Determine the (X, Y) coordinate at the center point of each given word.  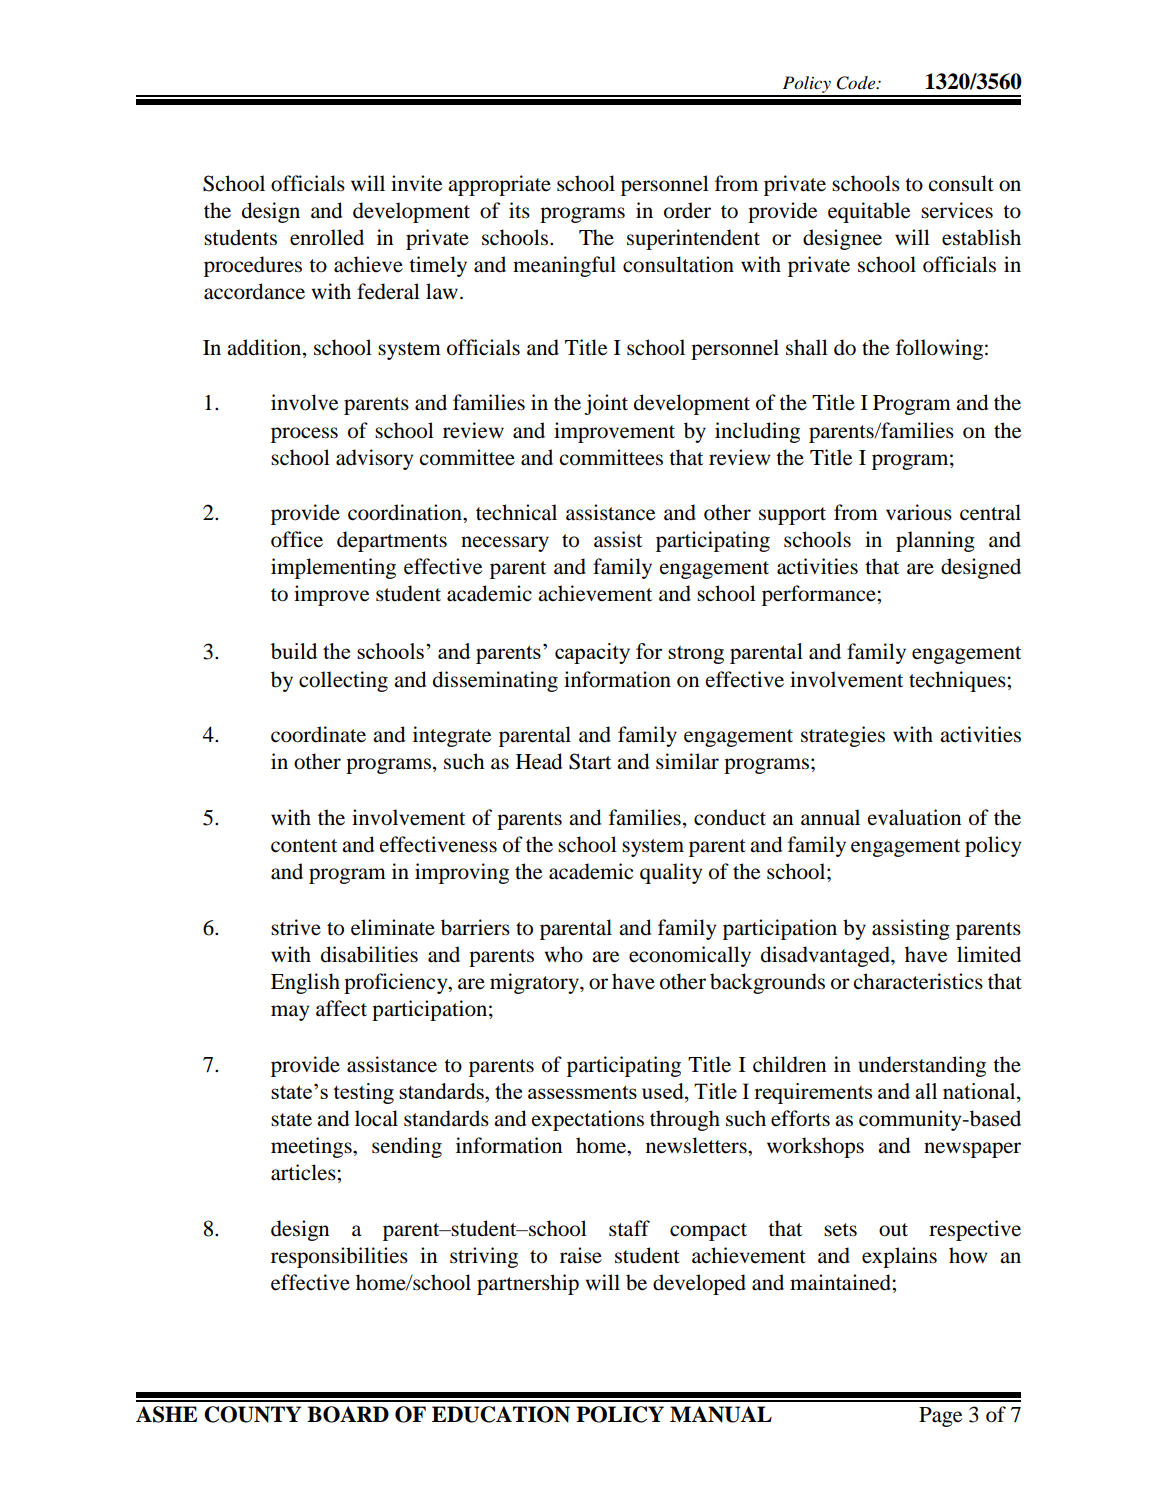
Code (857, 83)
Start (590, 761)
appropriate (499, 185)
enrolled (327, 237)
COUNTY (252, 1414)
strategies (843, 736)
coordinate (318, 734)
